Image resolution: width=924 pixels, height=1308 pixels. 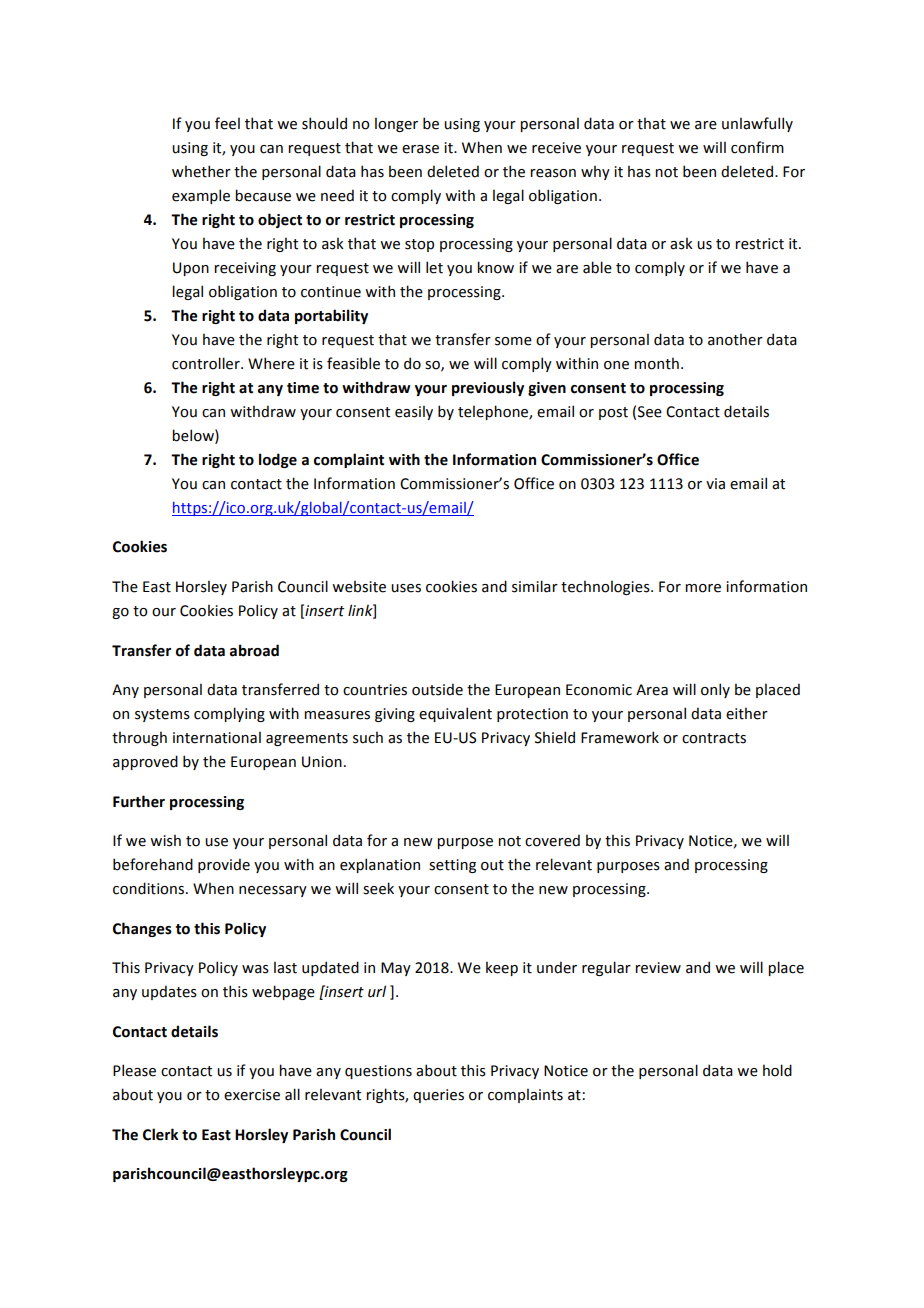 I want to click on lodge, so click(x=278, y=460).
